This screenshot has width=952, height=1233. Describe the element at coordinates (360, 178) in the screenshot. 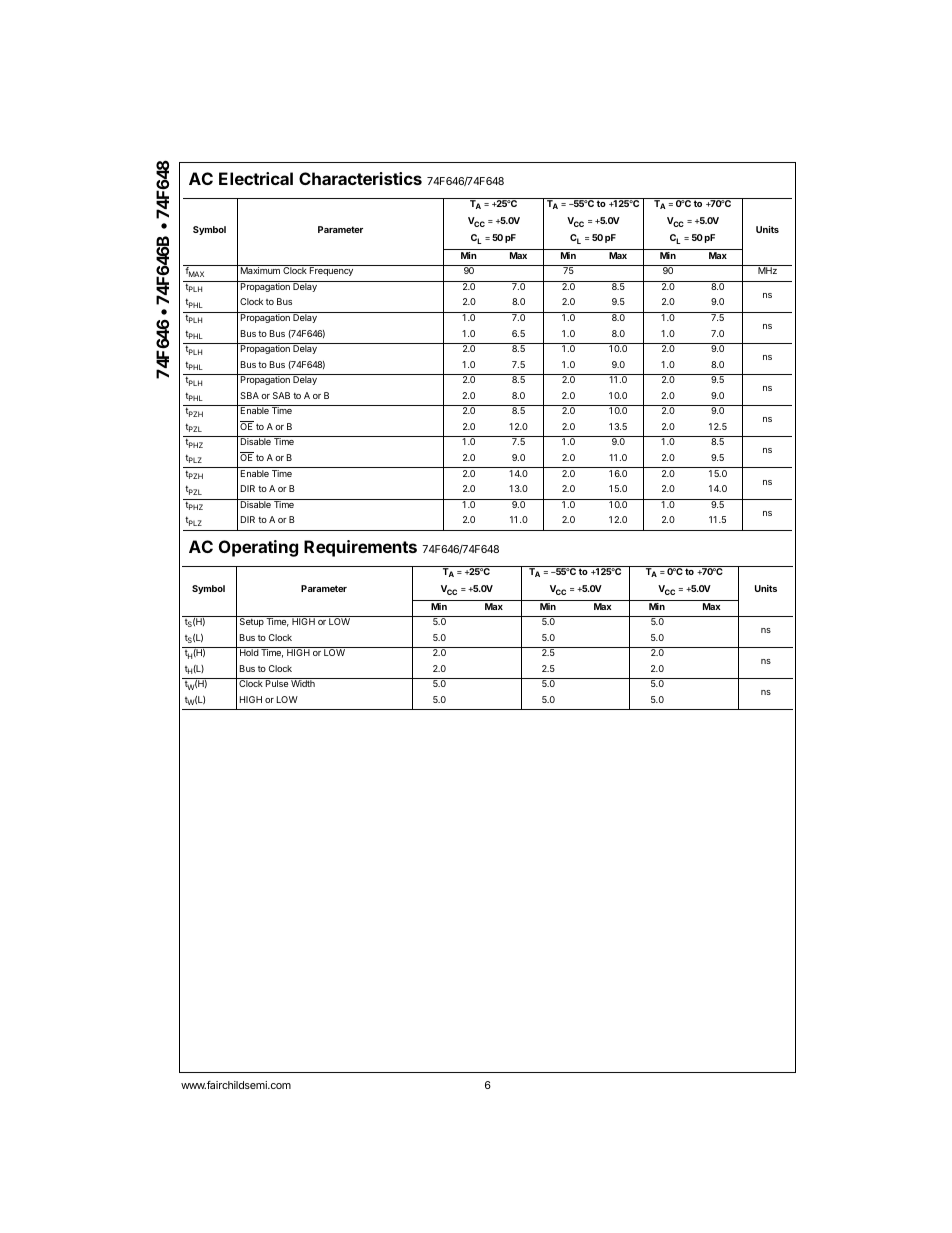

I see `Characteristics` at that location.
